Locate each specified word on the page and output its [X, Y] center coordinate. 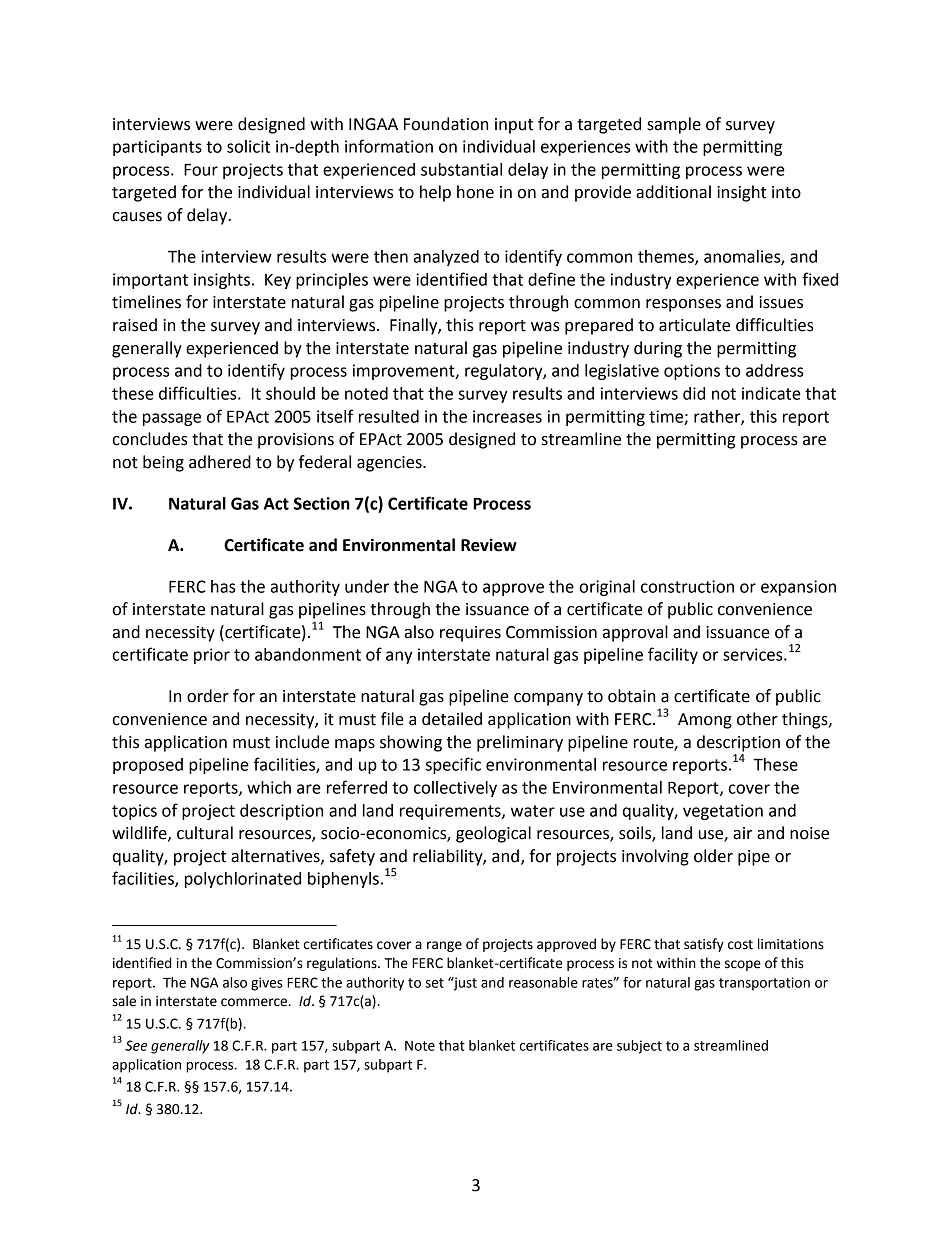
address [775, 370]
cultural [205, 833]
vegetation [723, 812]
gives [267, 984]
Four [201, 169]
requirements [451, 812]
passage [172, 419]
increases [507, 416]
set [434, 983]
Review [489, 545]
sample [674, 125]
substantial [461, 169]
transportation [764, 984]
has [223, 586]
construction [687, 586]
